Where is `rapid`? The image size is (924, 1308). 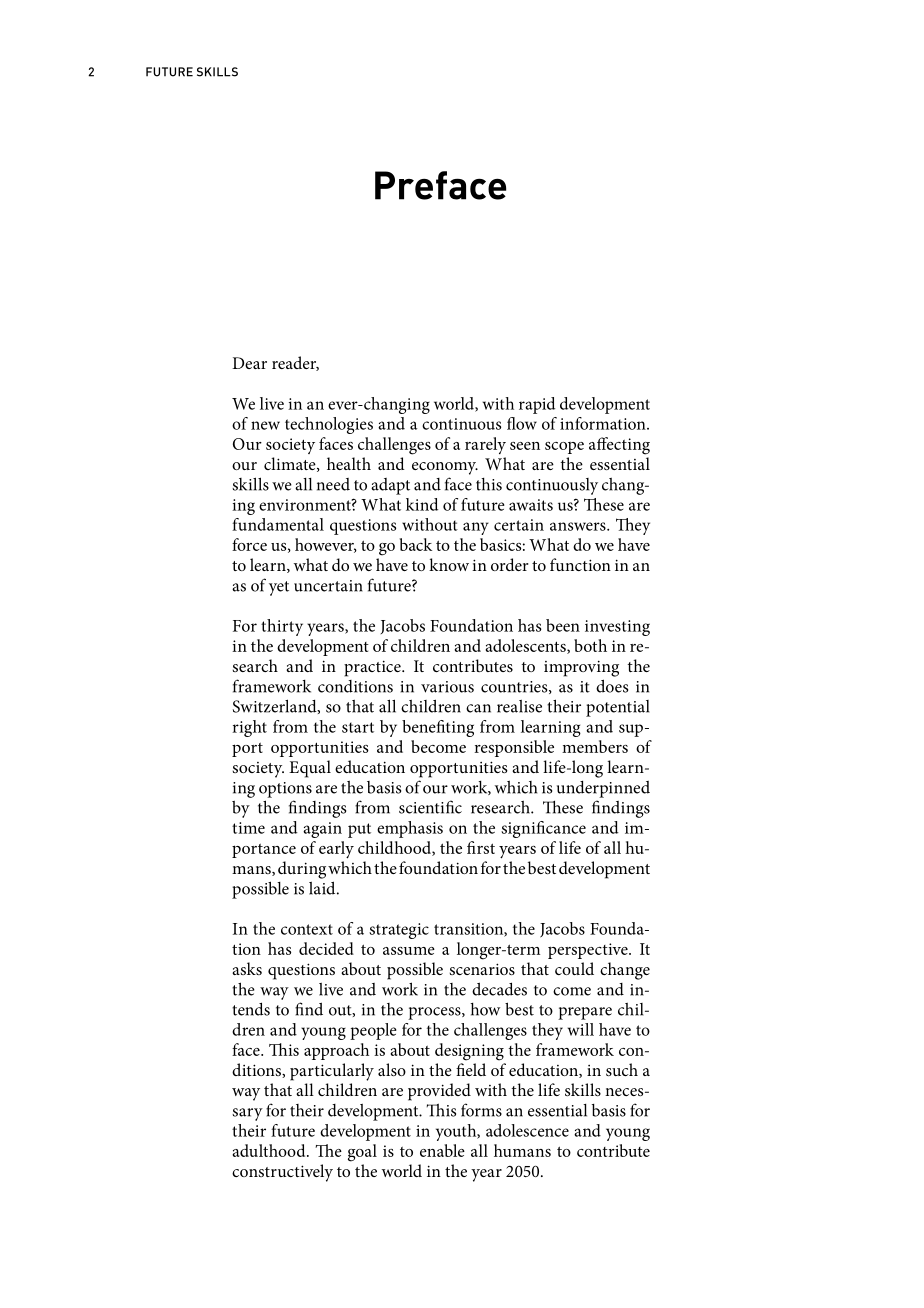 rapid is located at coordinates (537, 405).
